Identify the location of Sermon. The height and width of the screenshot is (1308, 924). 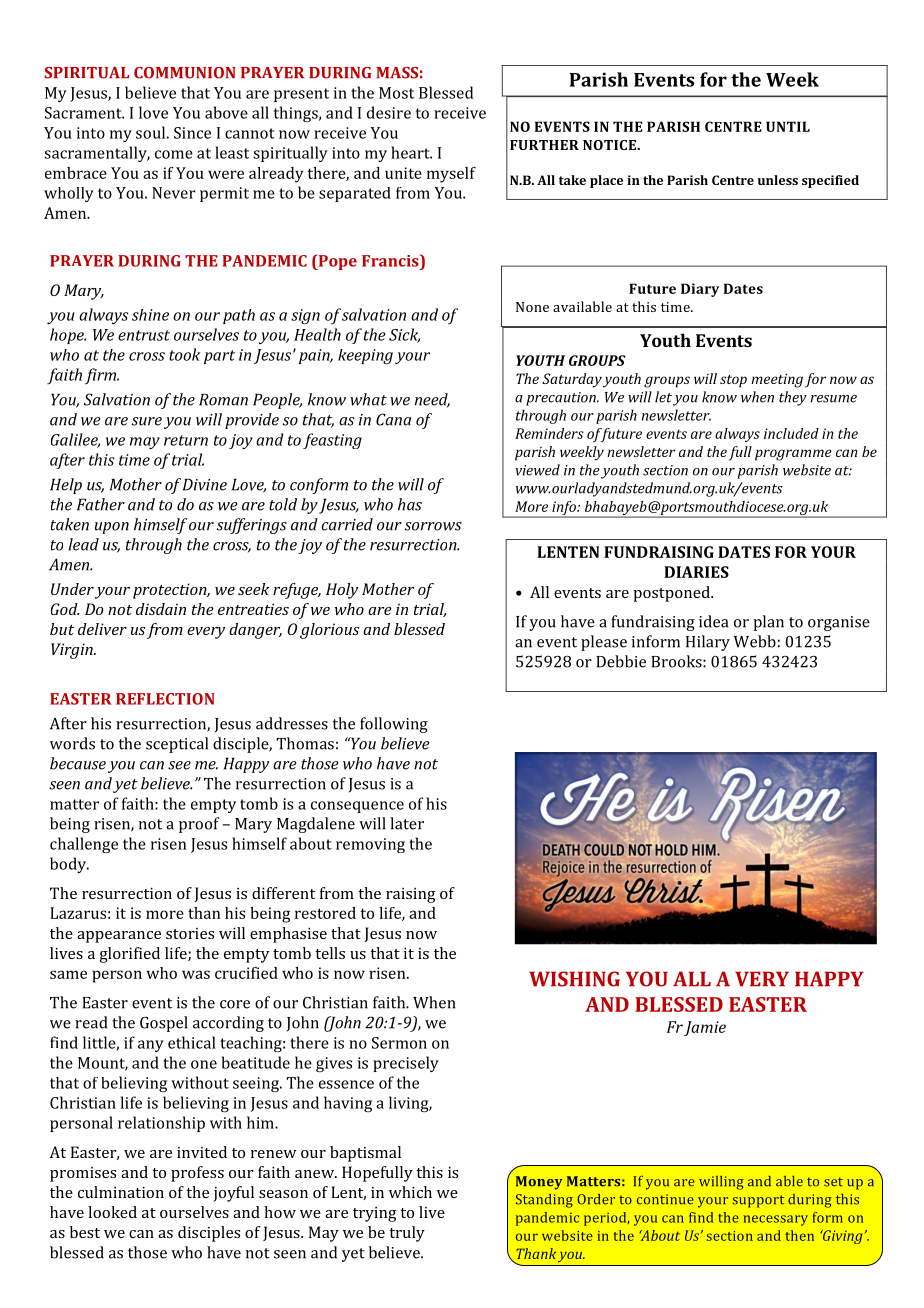
(399, 1043).
